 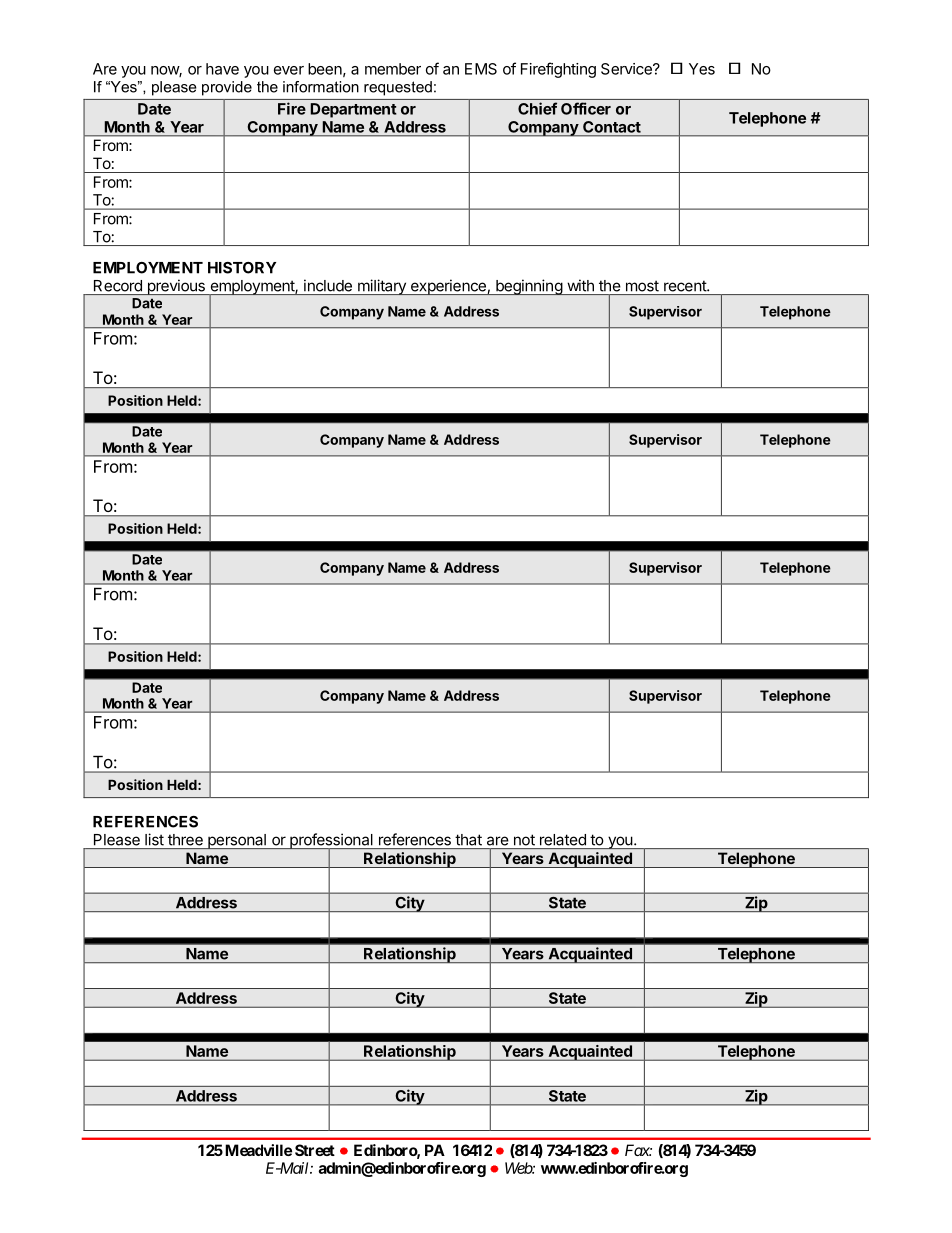 What do you see at coordinates (563, 840) in the screenshot?
I see `related` at bounding box center [563, 840].
